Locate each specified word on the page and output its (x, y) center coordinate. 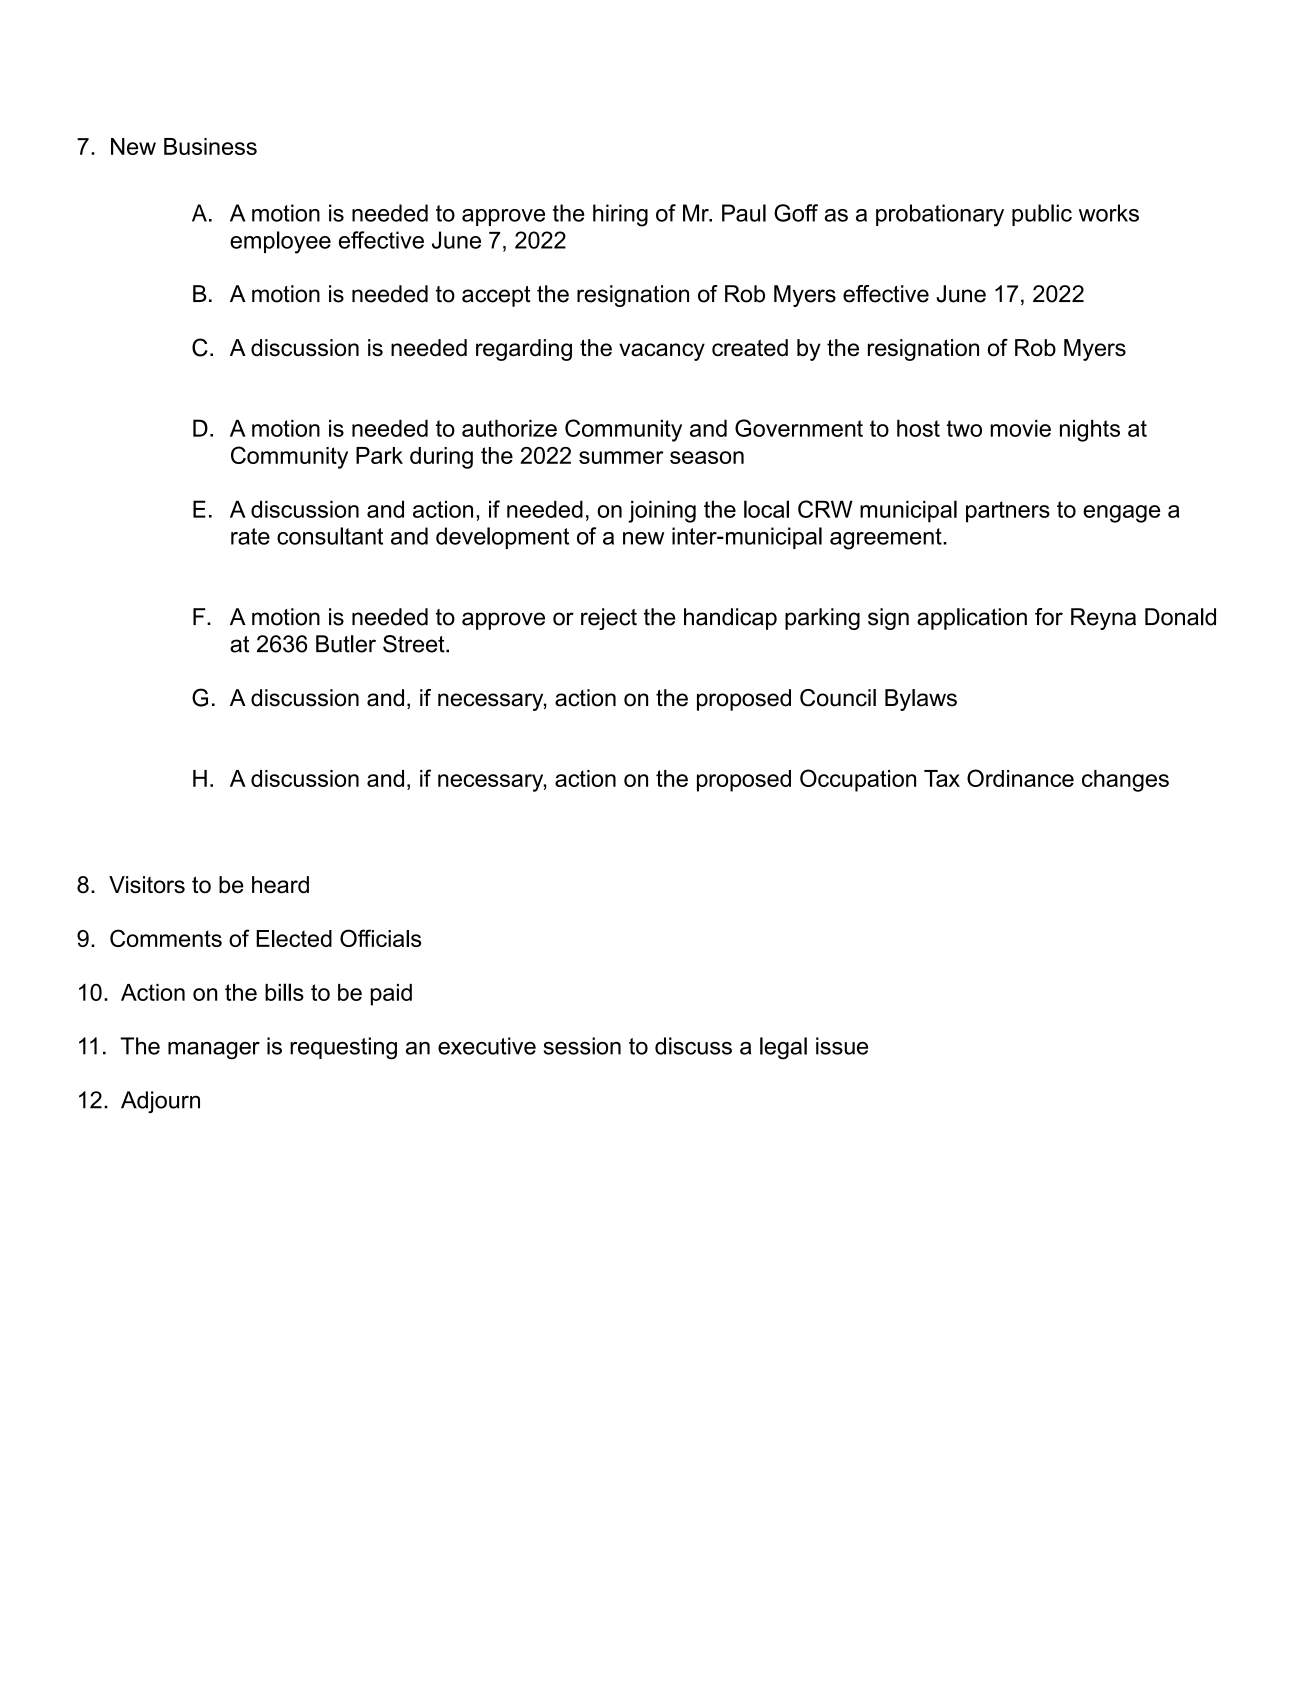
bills (284, 992)
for (1049, 617)
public (1042, 215)
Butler (346, 644)
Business (210, 146)
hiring (620, 215)
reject (609, 619)
